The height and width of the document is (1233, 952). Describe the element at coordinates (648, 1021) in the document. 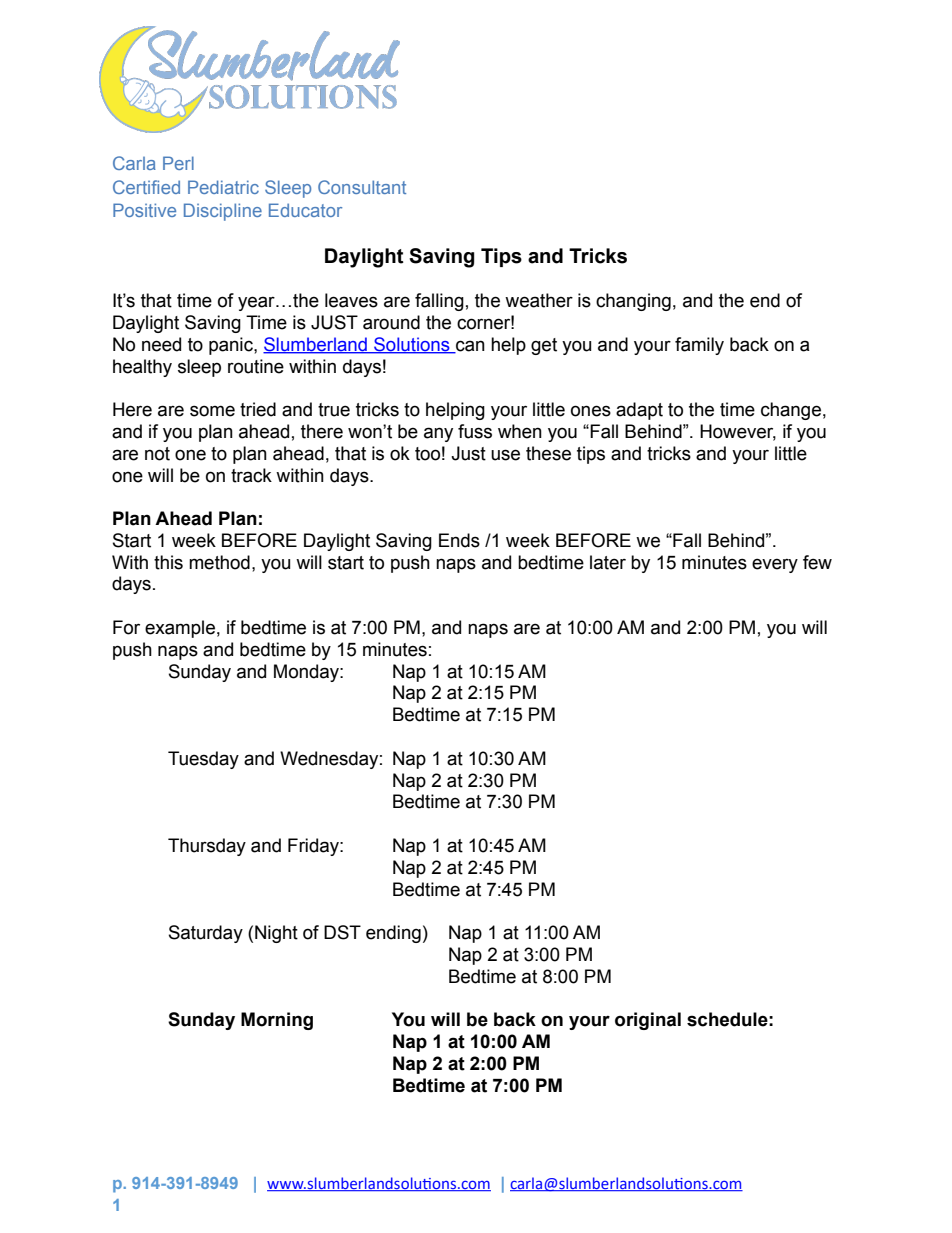

I see `original` at that location.
